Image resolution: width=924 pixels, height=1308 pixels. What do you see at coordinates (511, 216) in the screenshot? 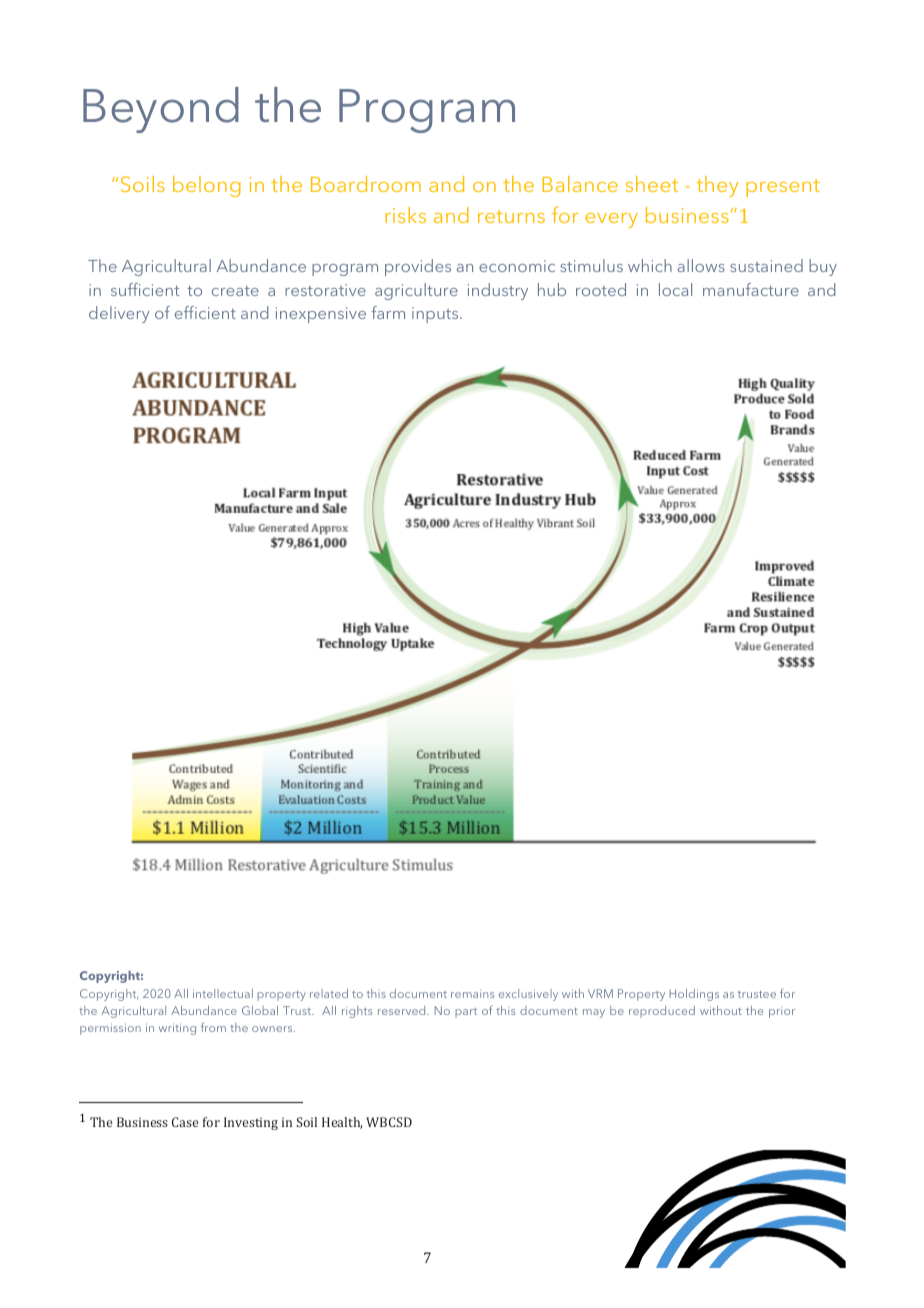
I see `returns` at bounding box center [511, 216].
